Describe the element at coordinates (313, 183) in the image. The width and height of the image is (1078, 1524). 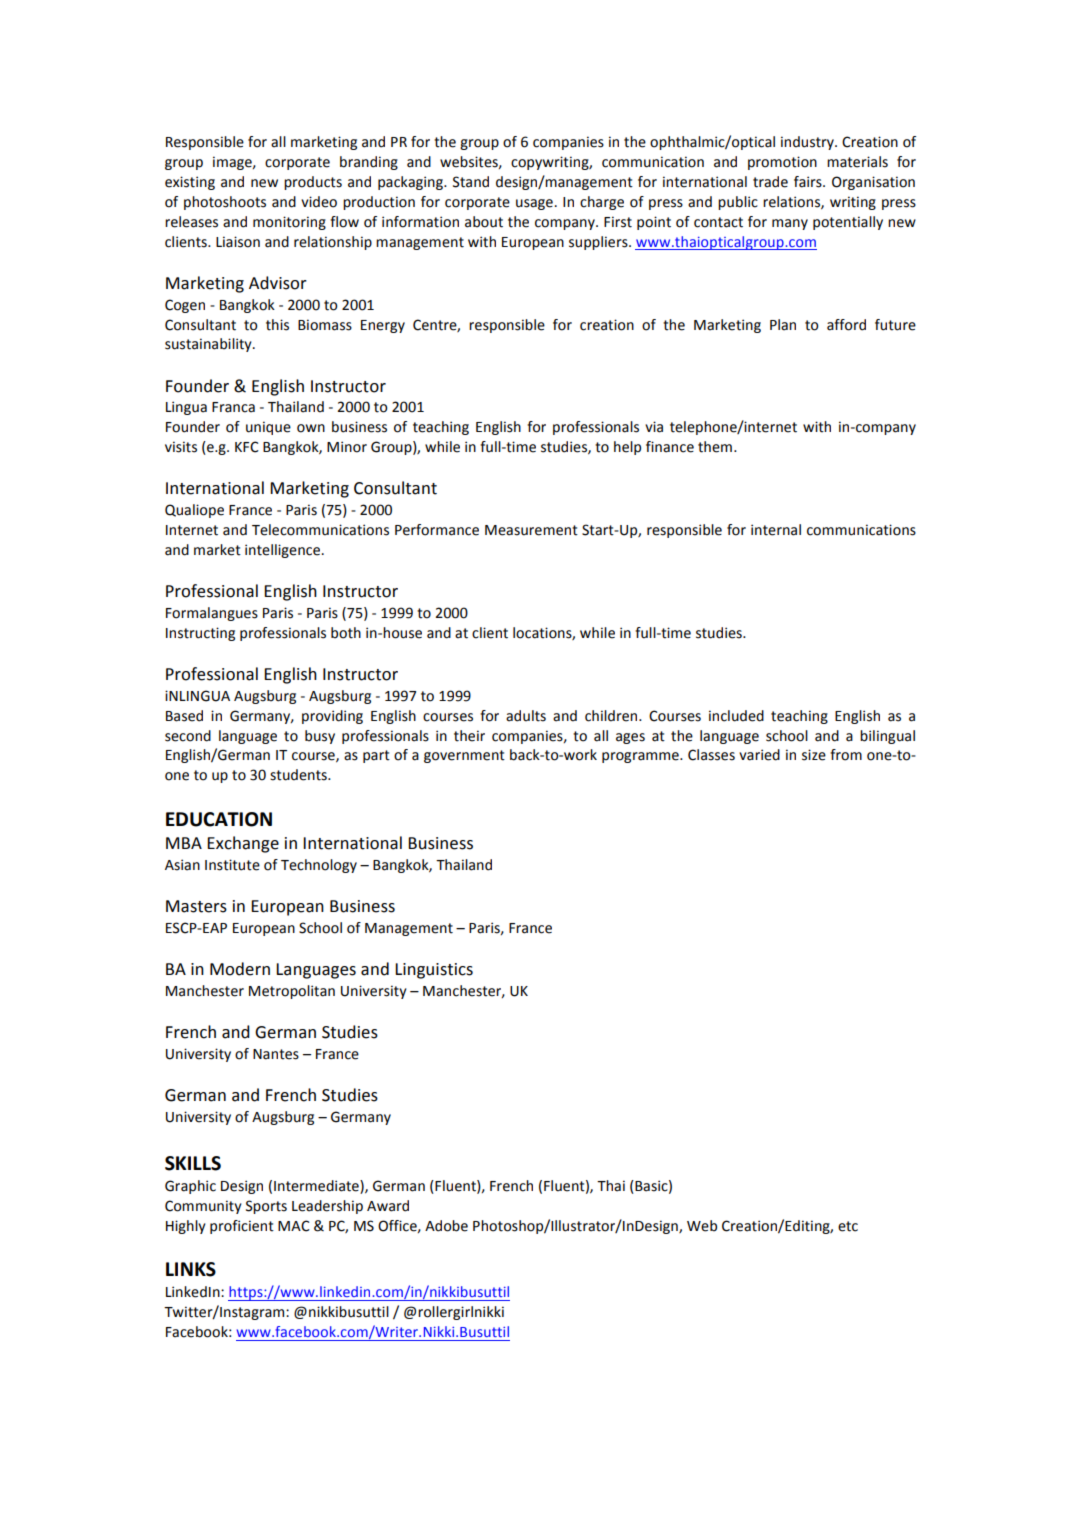
I see `products` at that location.
